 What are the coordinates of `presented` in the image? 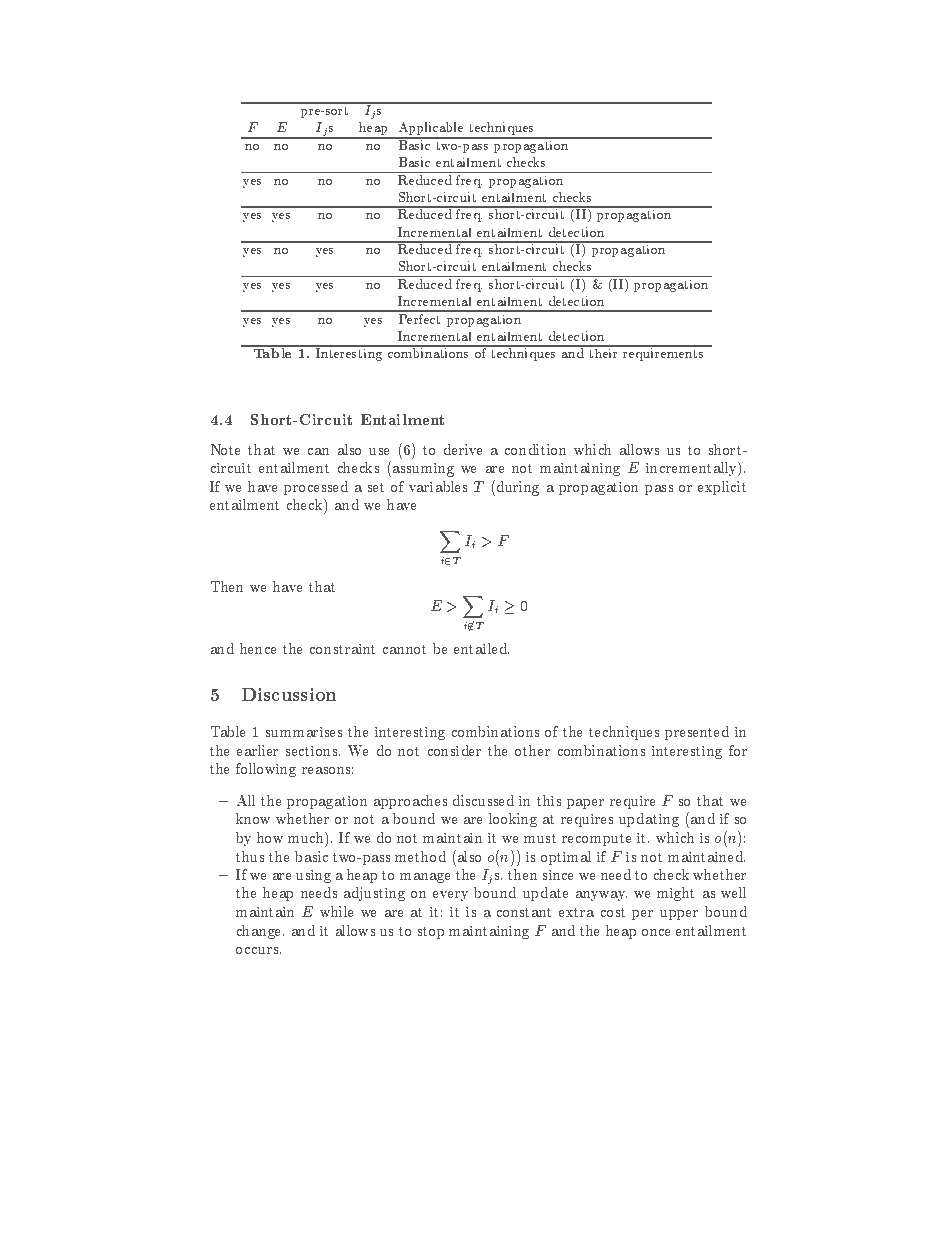 It's located at (697, 733).
